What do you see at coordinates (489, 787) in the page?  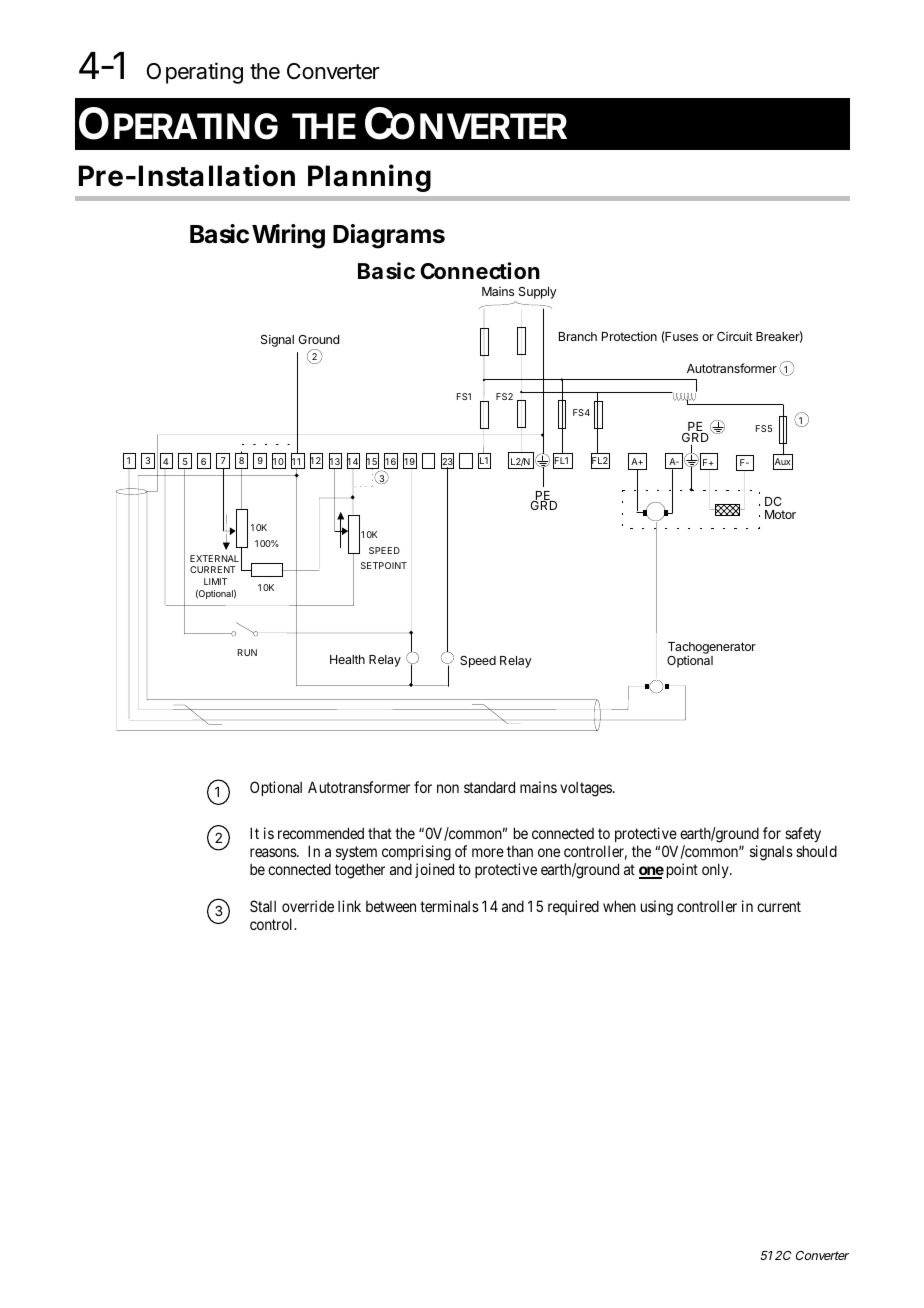 I see `standard` at bounding box center [489, 787].
